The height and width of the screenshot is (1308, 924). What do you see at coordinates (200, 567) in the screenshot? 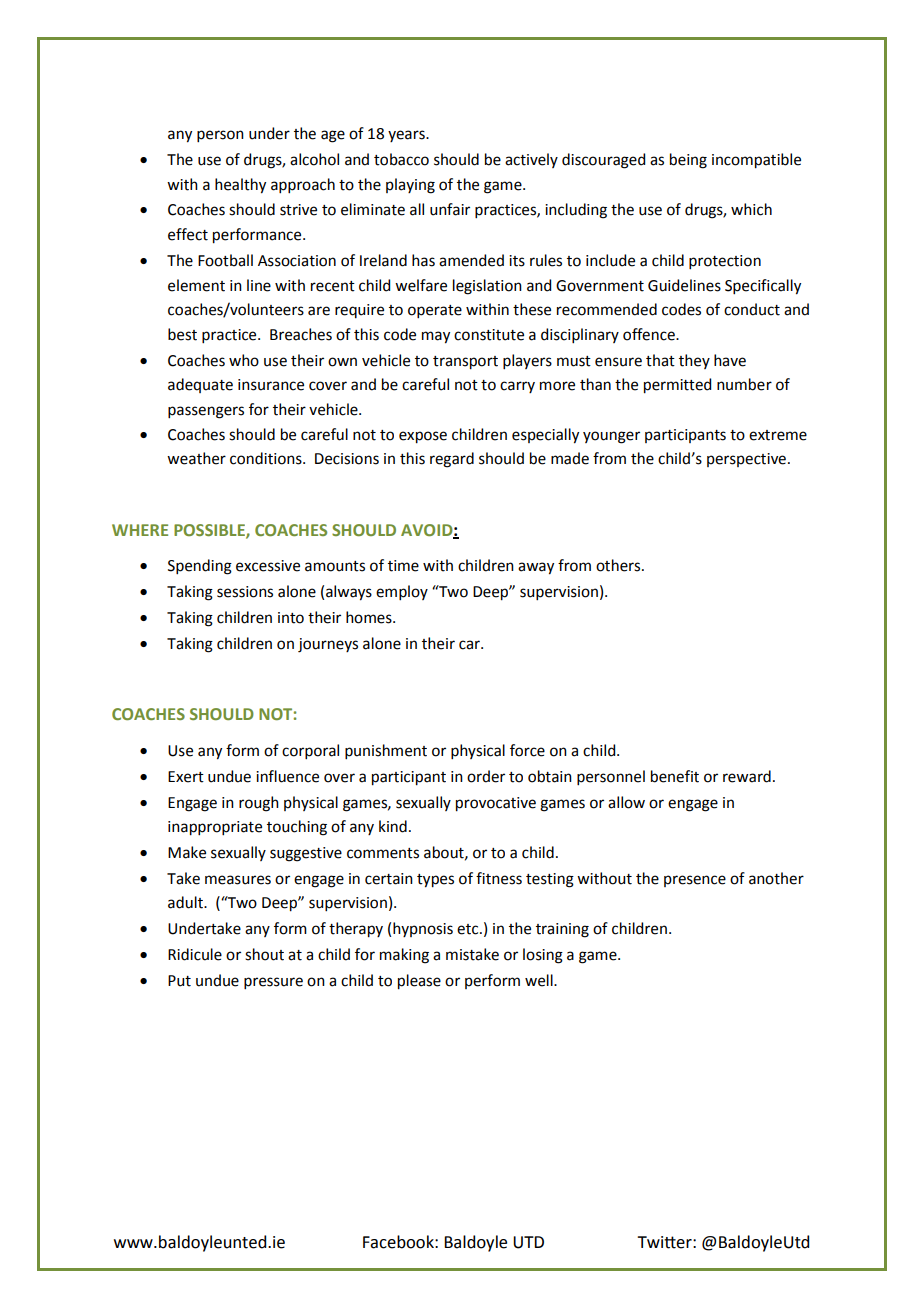
I see `Spending` at bounding box center [200, 567].
